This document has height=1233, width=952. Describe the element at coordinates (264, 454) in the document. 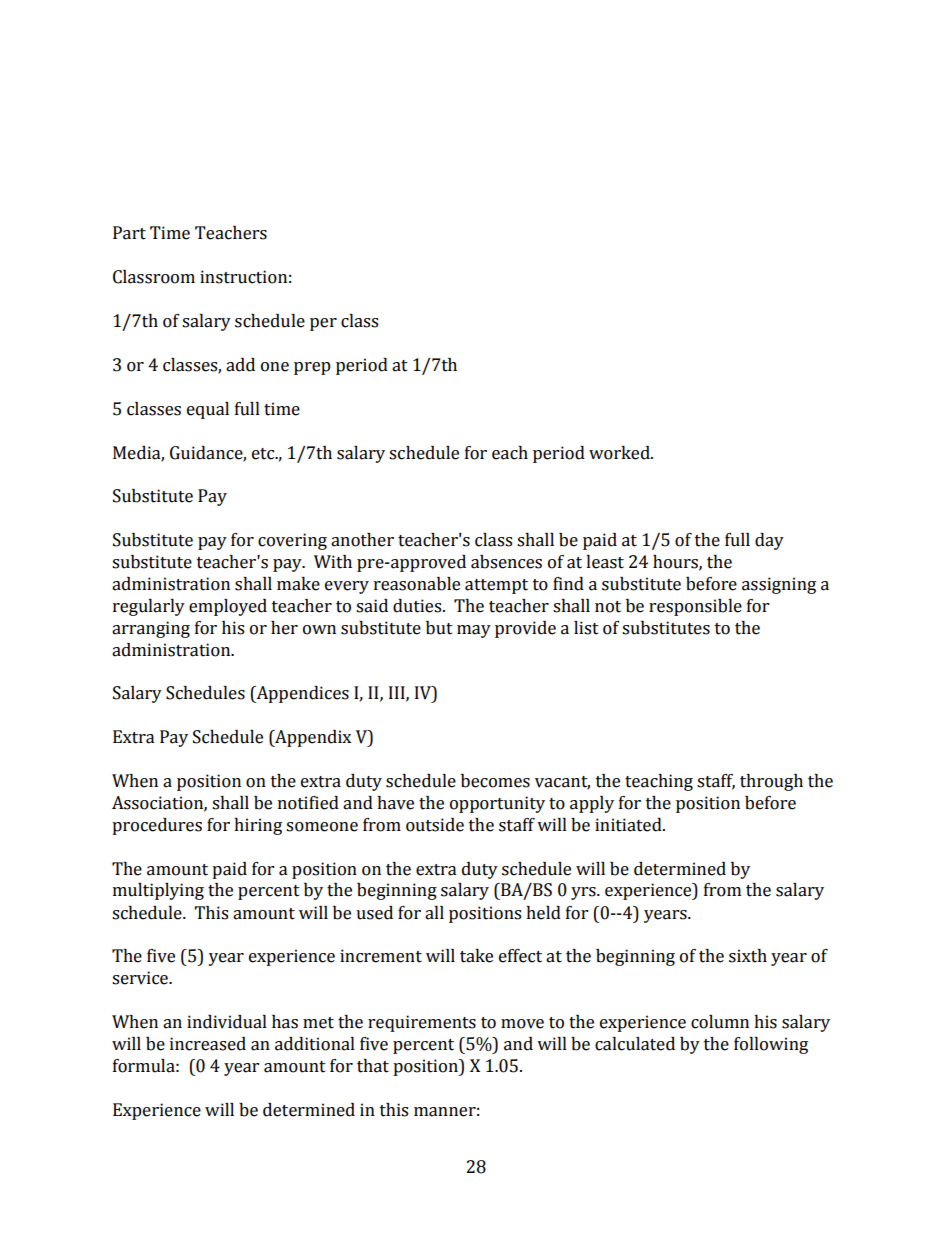

I see `etc` at that location.
